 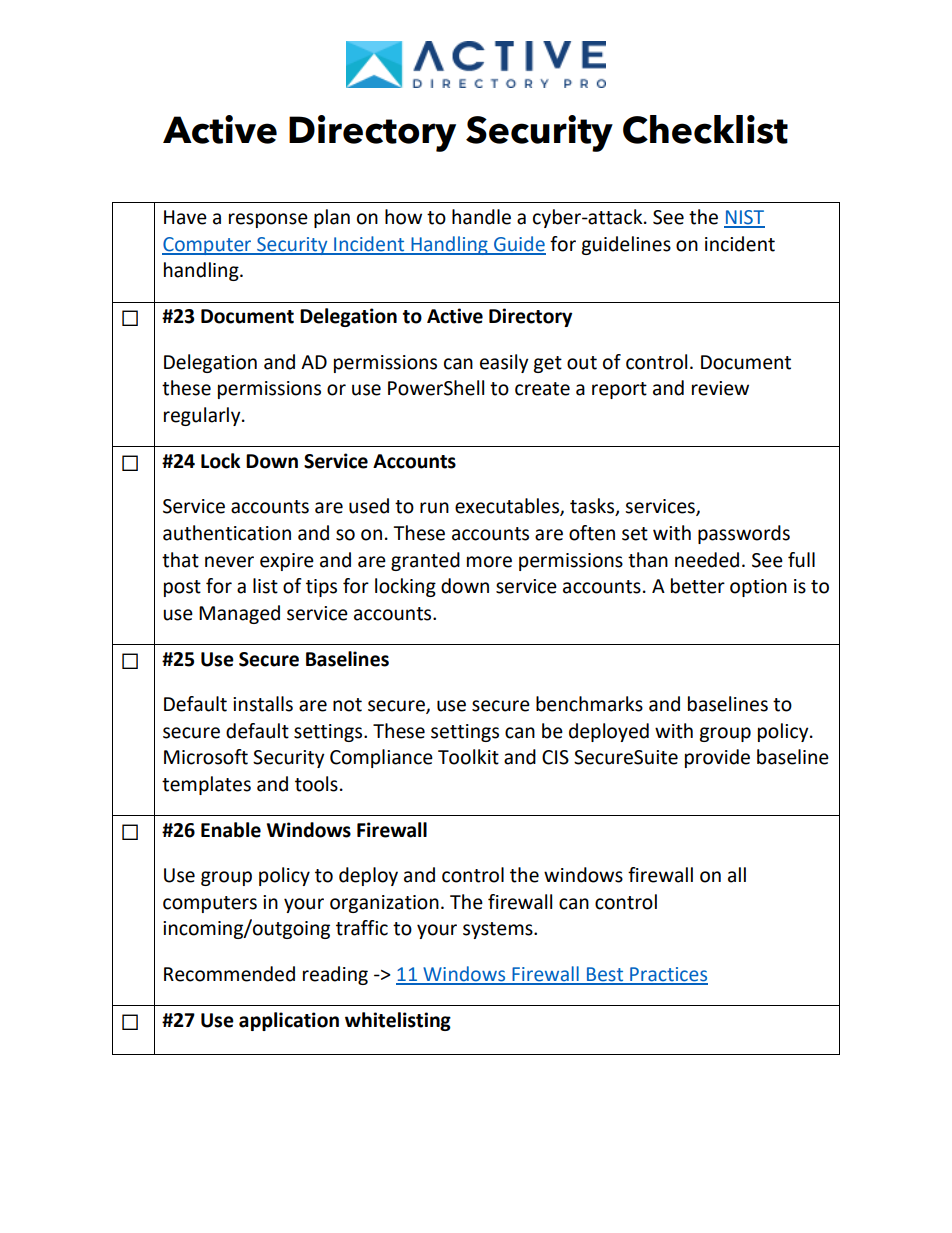 I want to click on systems, so click(x=499, y=930).
